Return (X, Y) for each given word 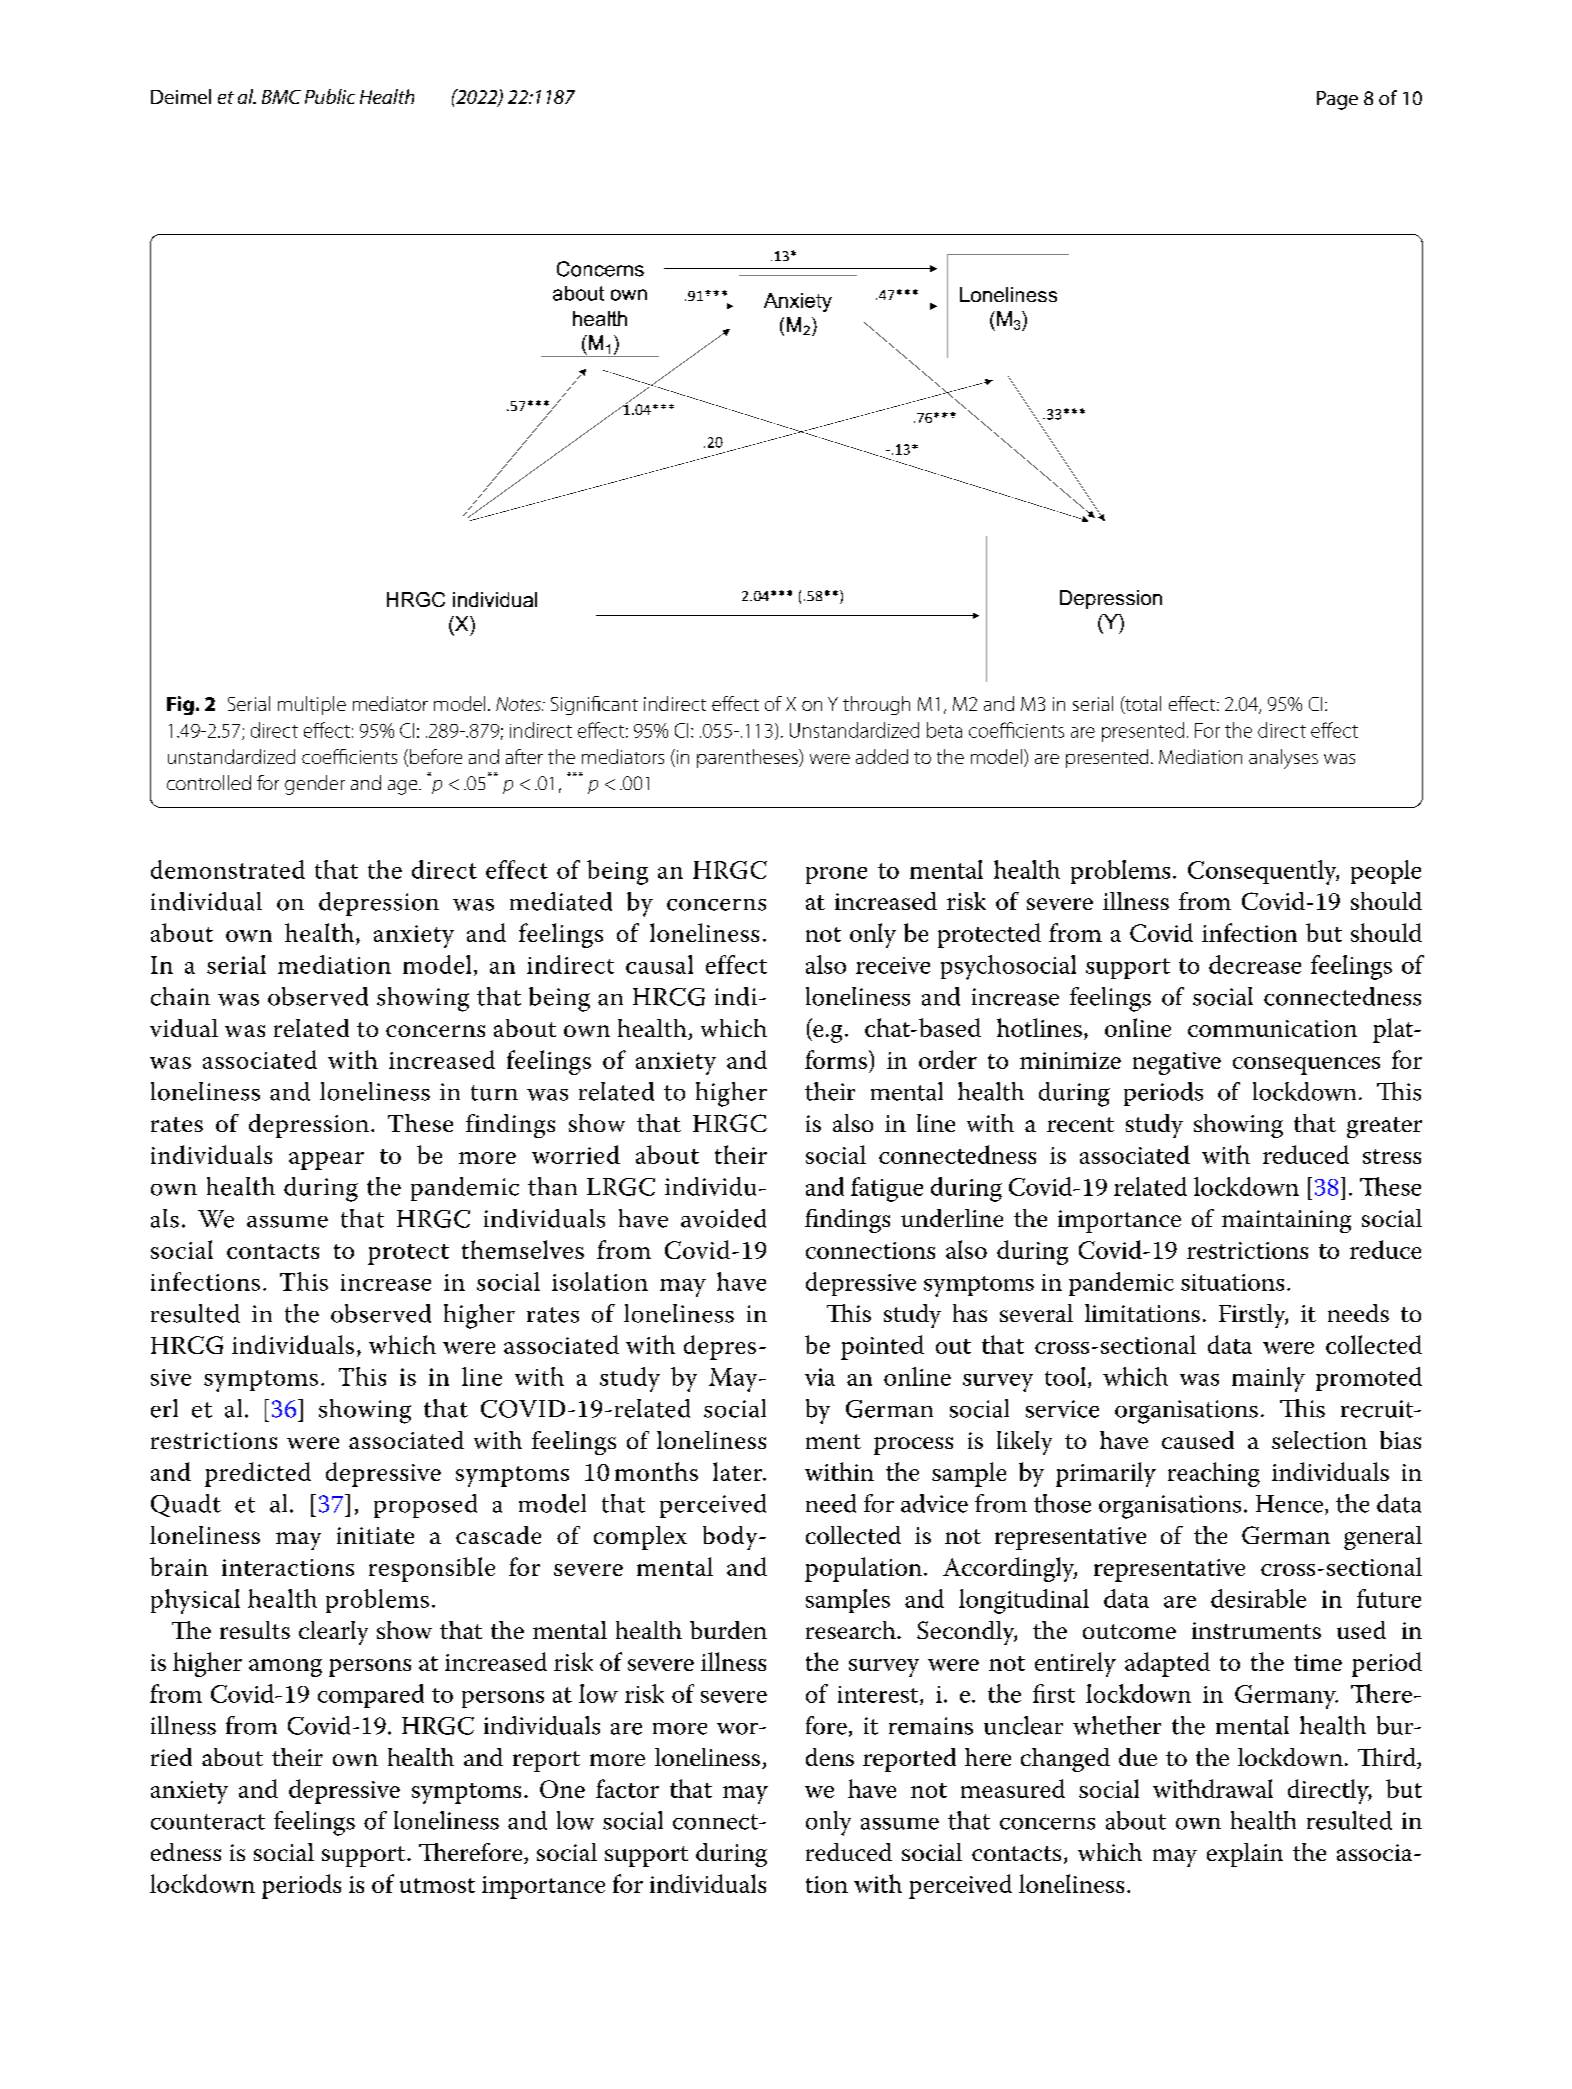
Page (1337, 100)
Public (330, 96)
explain (1245, 1855)
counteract (208, 1822)
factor (627, 1788)
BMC (281, 97)
